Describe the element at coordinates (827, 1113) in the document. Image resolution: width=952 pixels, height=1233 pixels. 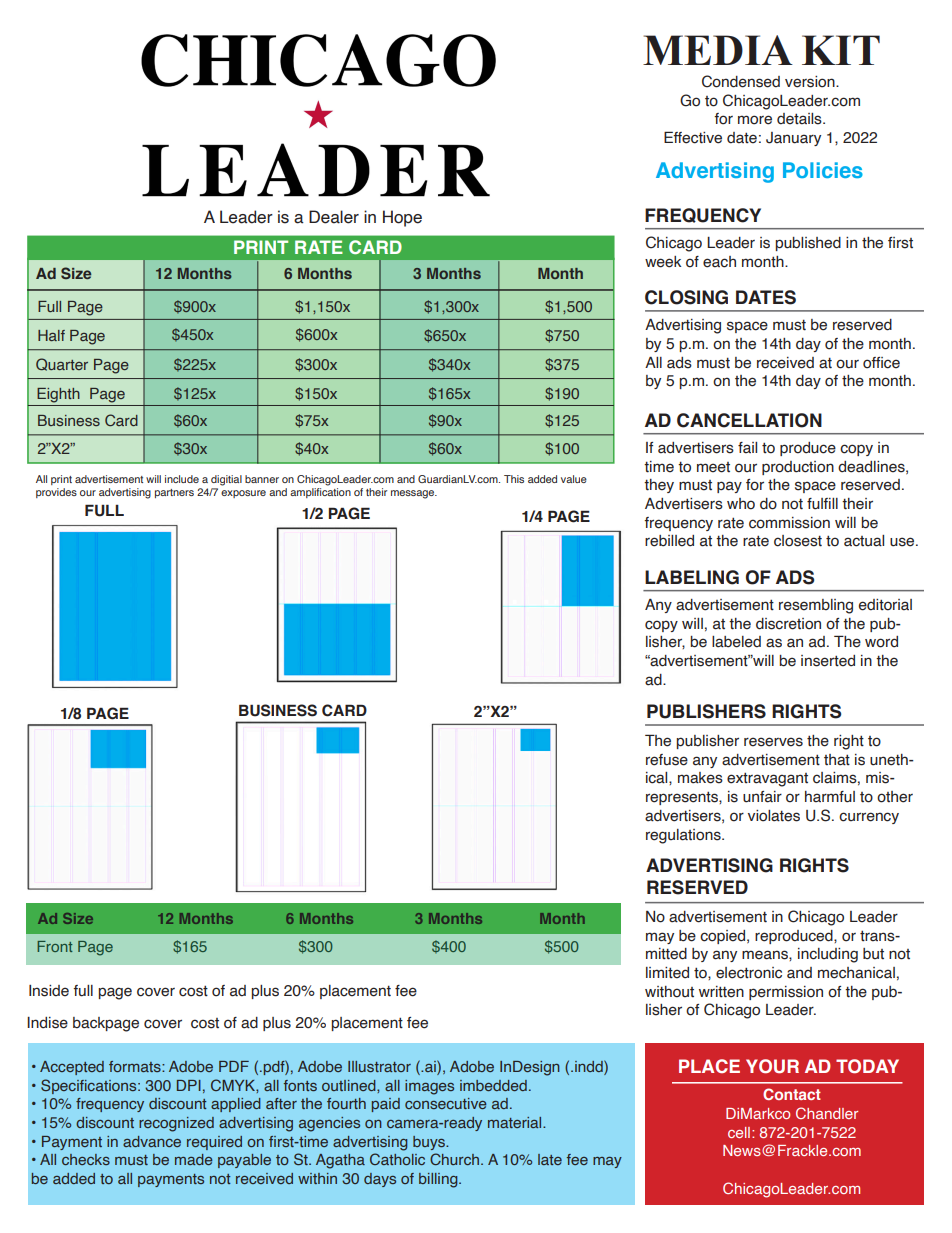
I see `Chandler` at that location.
